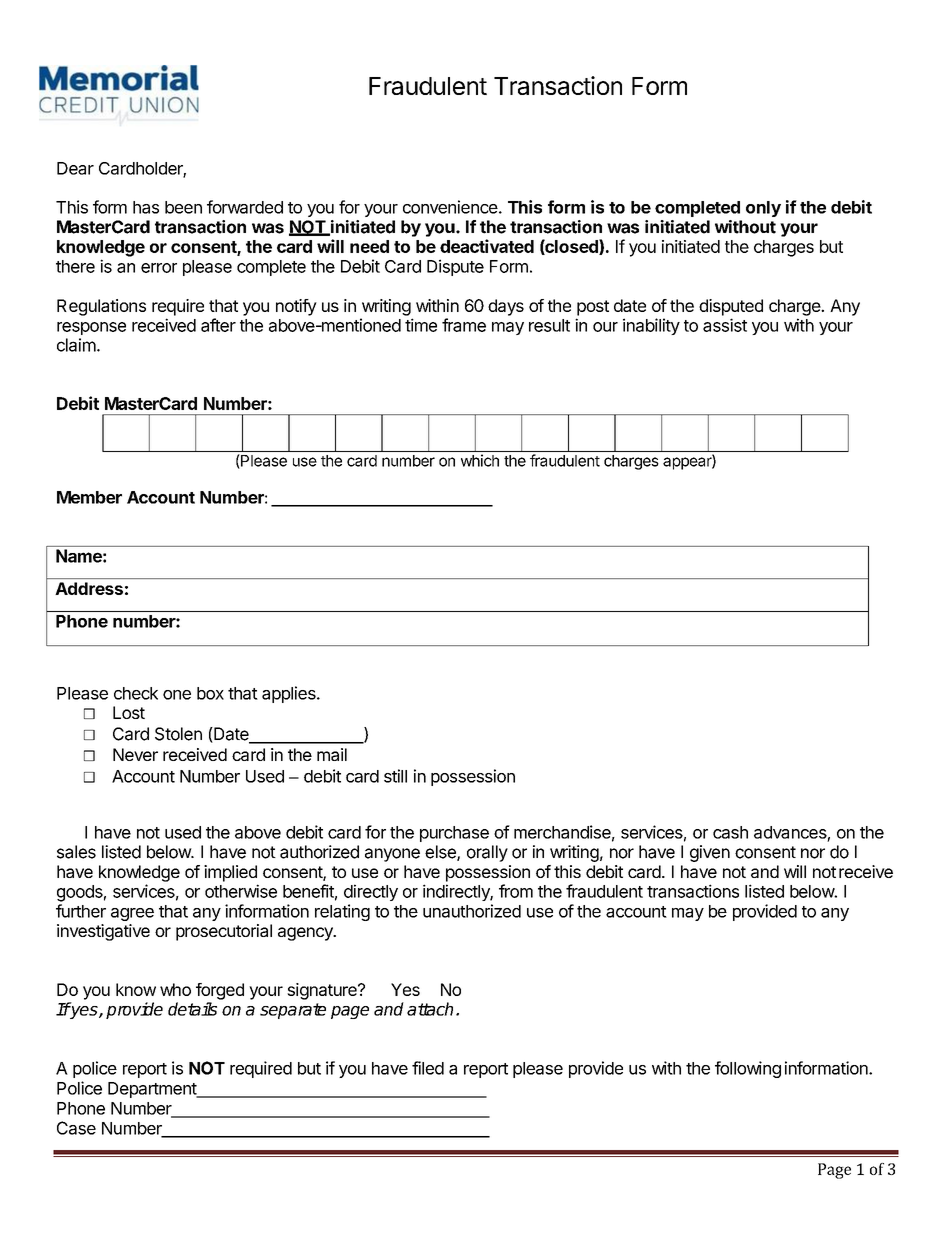  I want to click on applies, so click(290, 694).
